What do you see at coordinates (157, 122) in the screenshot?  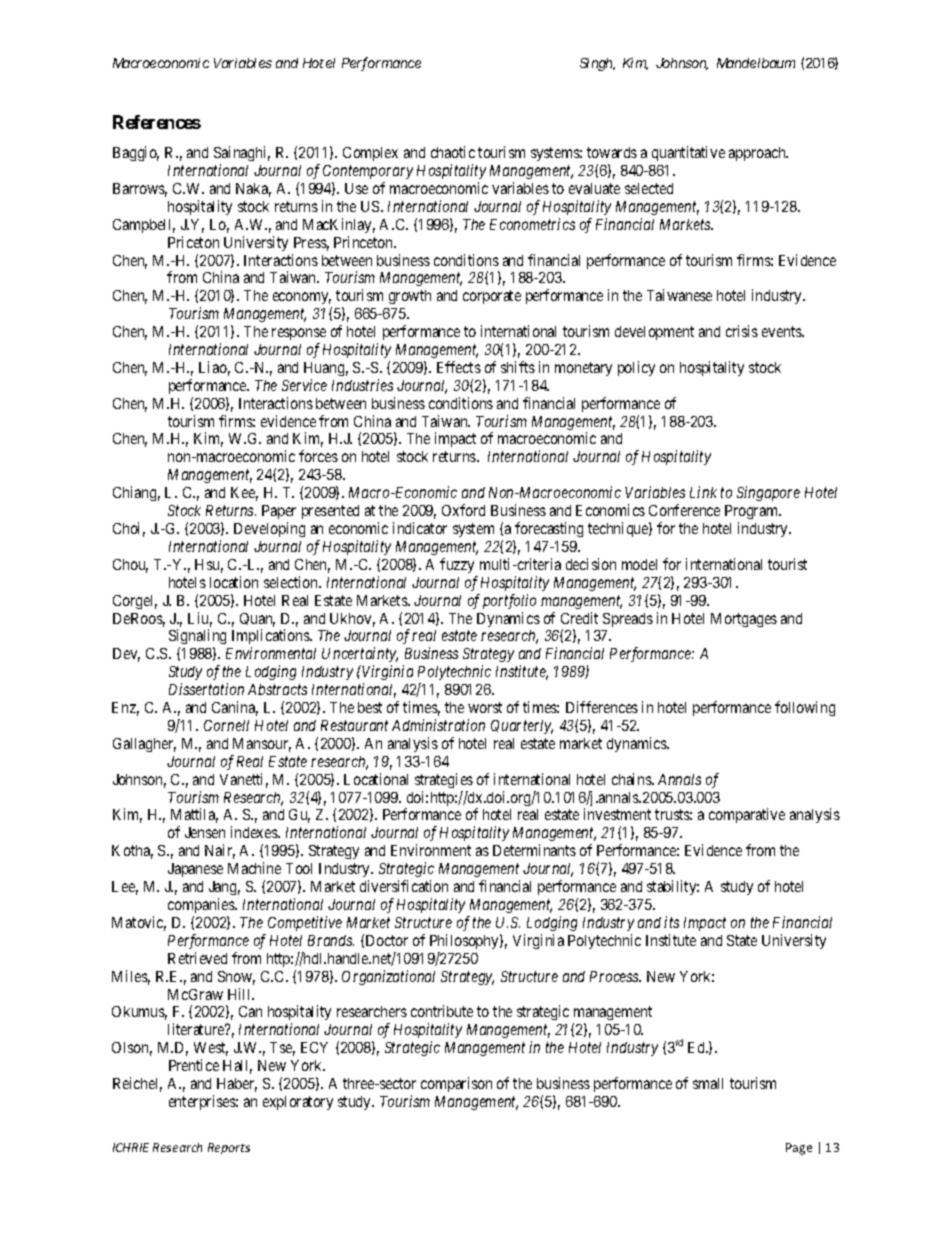 I see `References` at bounding box center [157, 122].
